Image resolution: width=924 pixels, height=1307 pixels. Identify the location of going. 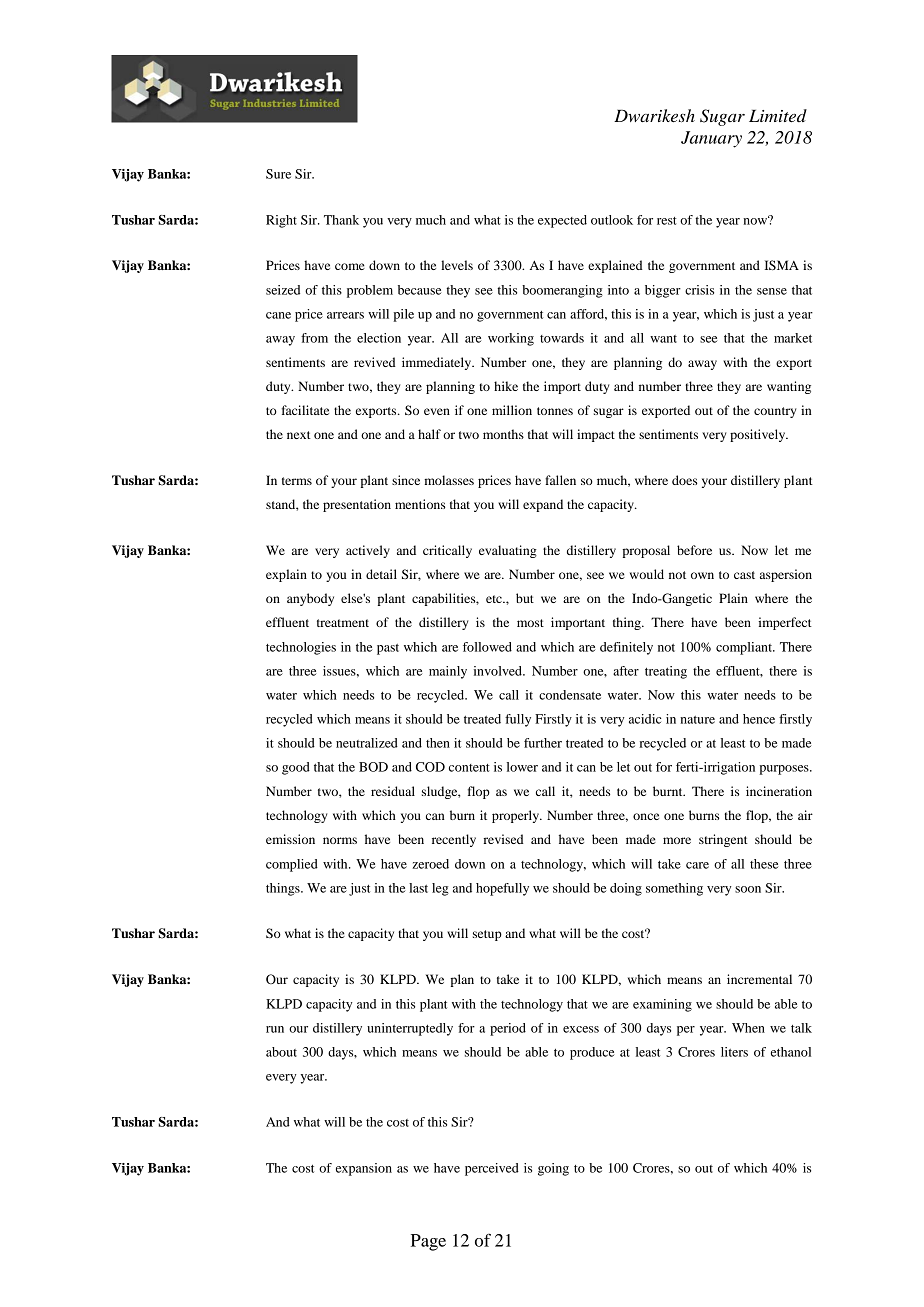
(553, 1169).
